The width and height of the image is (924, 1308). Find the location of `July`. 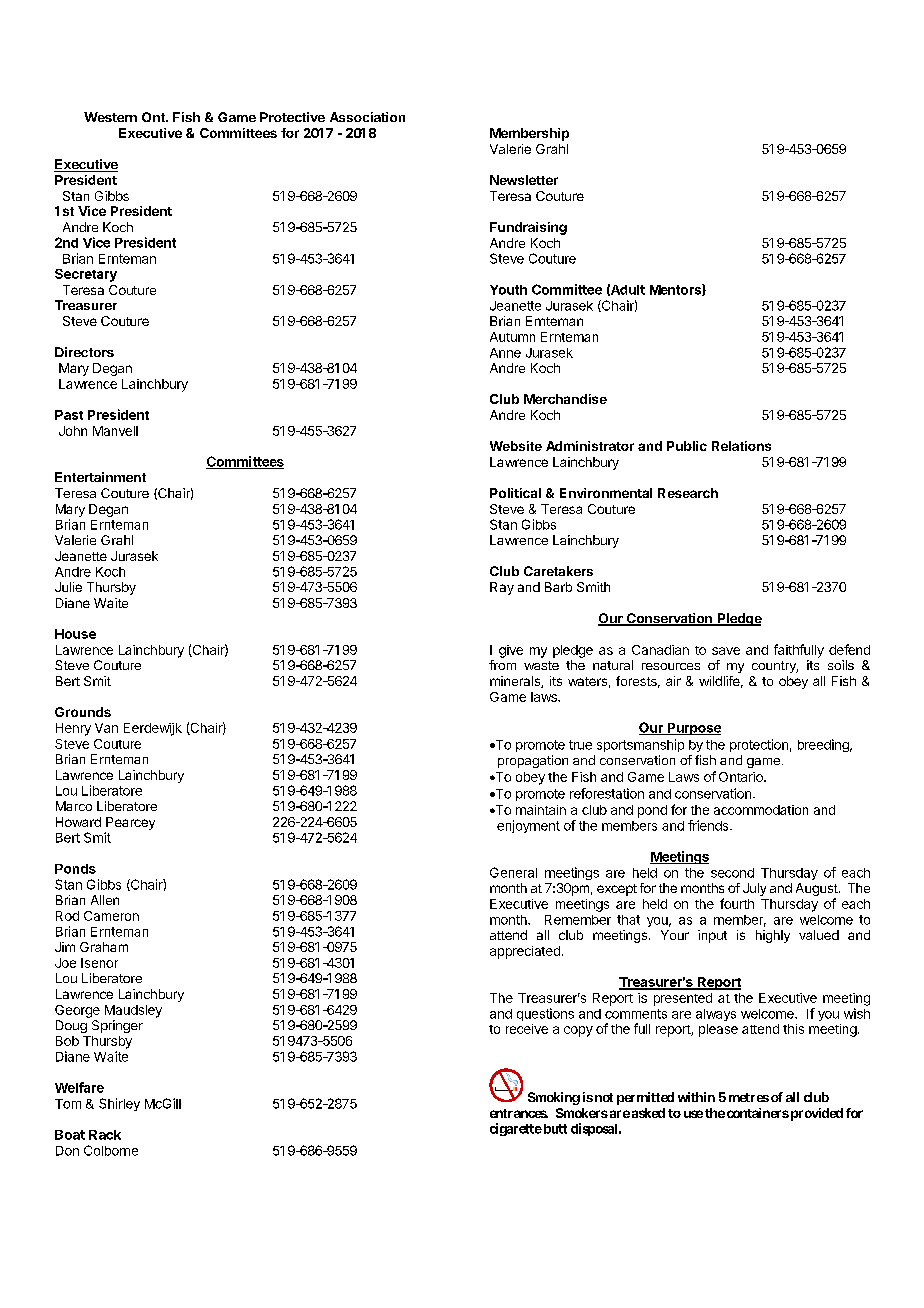

July is located at coordinates (754, 889).
